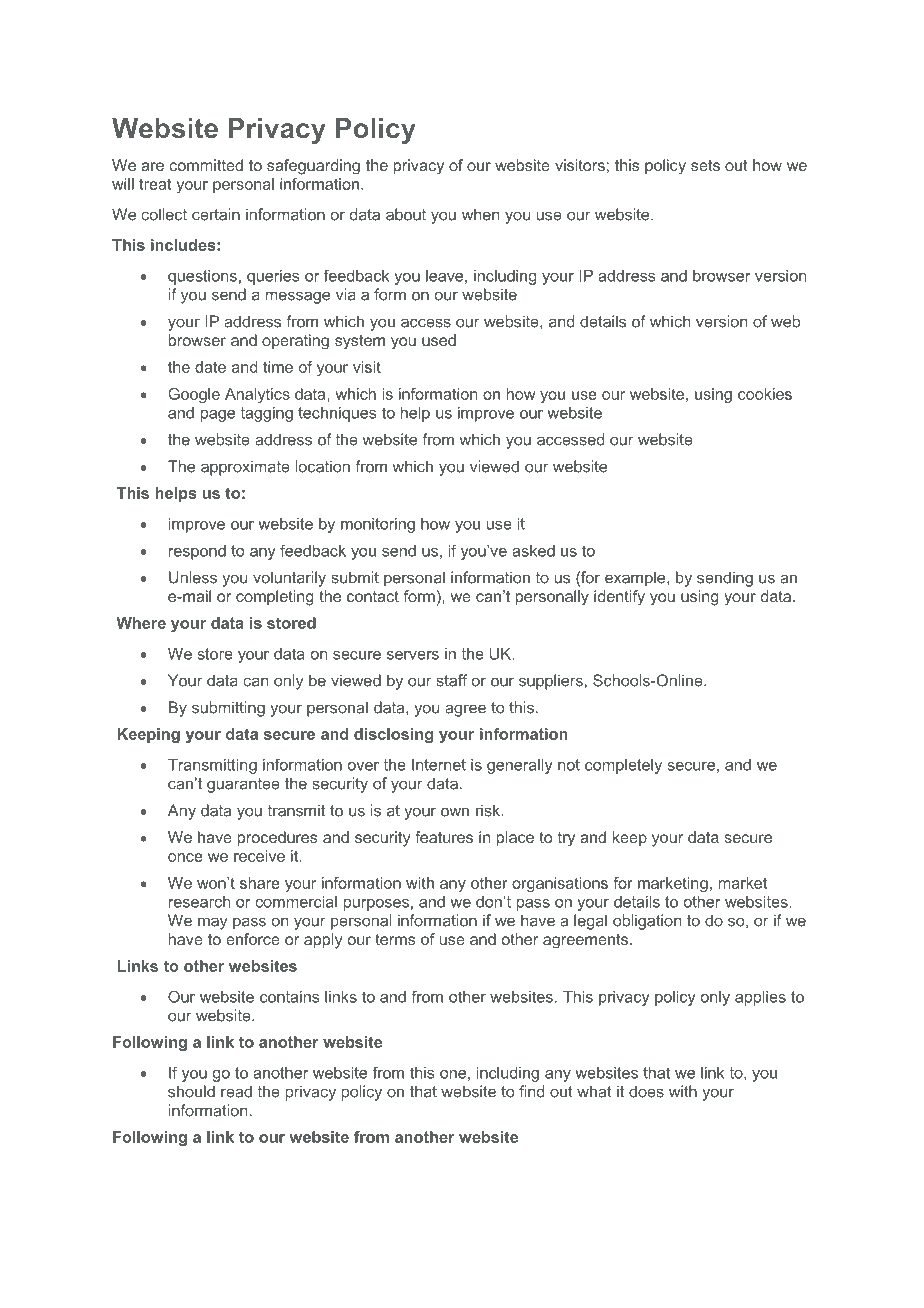 The width and height of the document is (924, 1308). Describe the element at coordinates (141, 623) in the document. I see `Where` at that location.
